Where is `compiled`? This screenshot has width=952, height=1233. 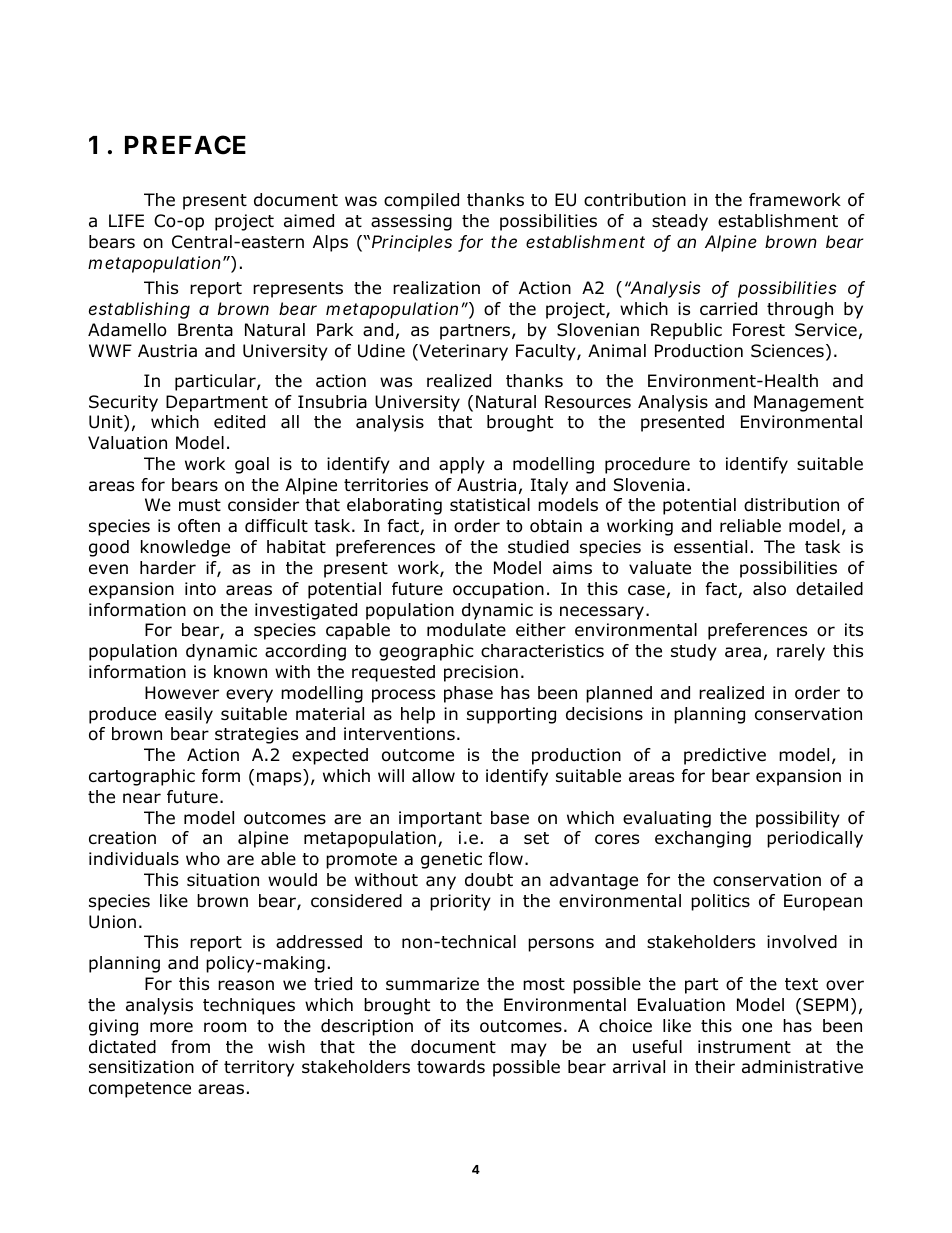
compiled is located at coordinates (421, 201).
